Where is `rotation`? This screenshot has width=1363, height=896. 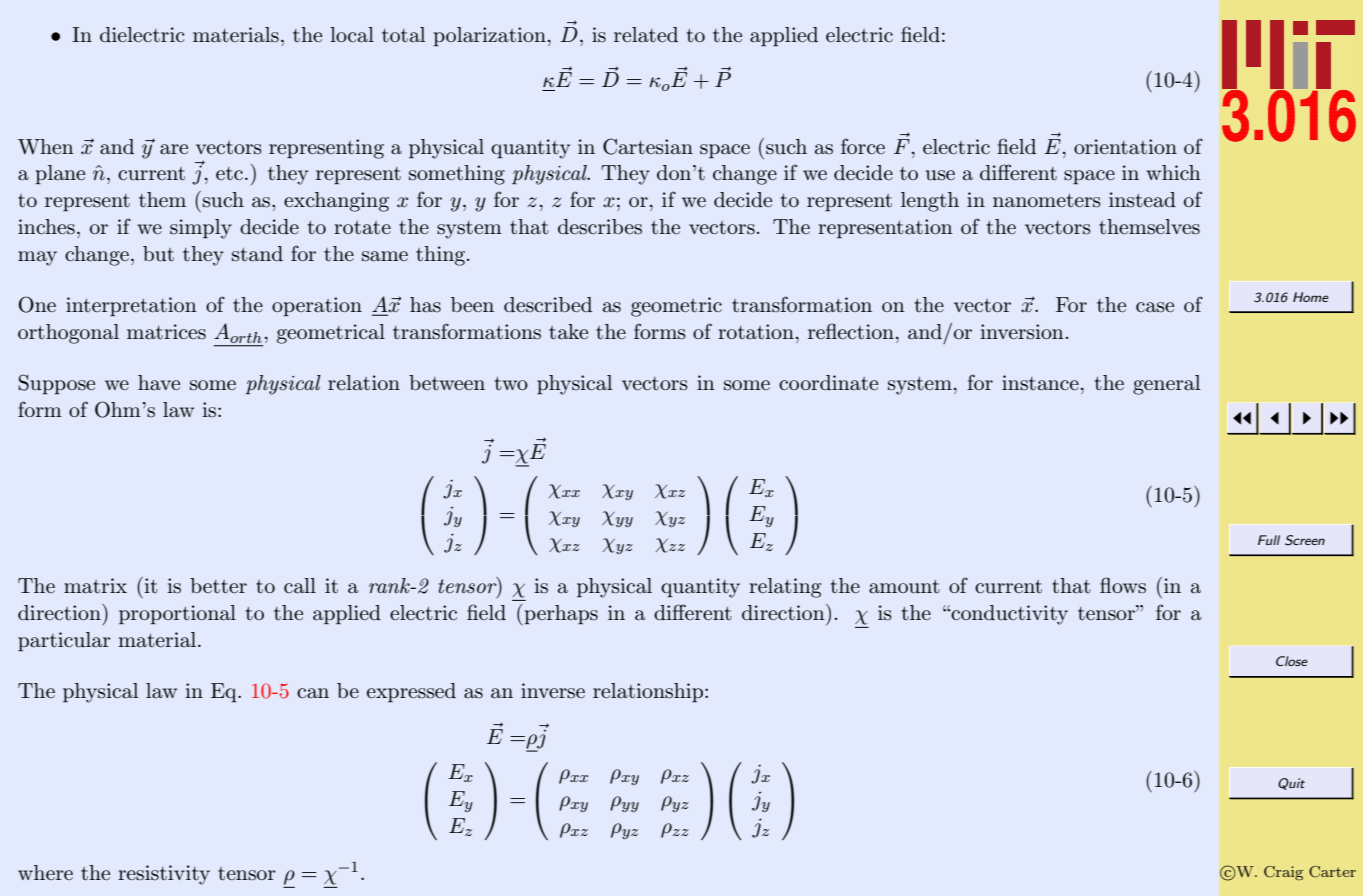
rotation is located at coordinates (756, 332).
